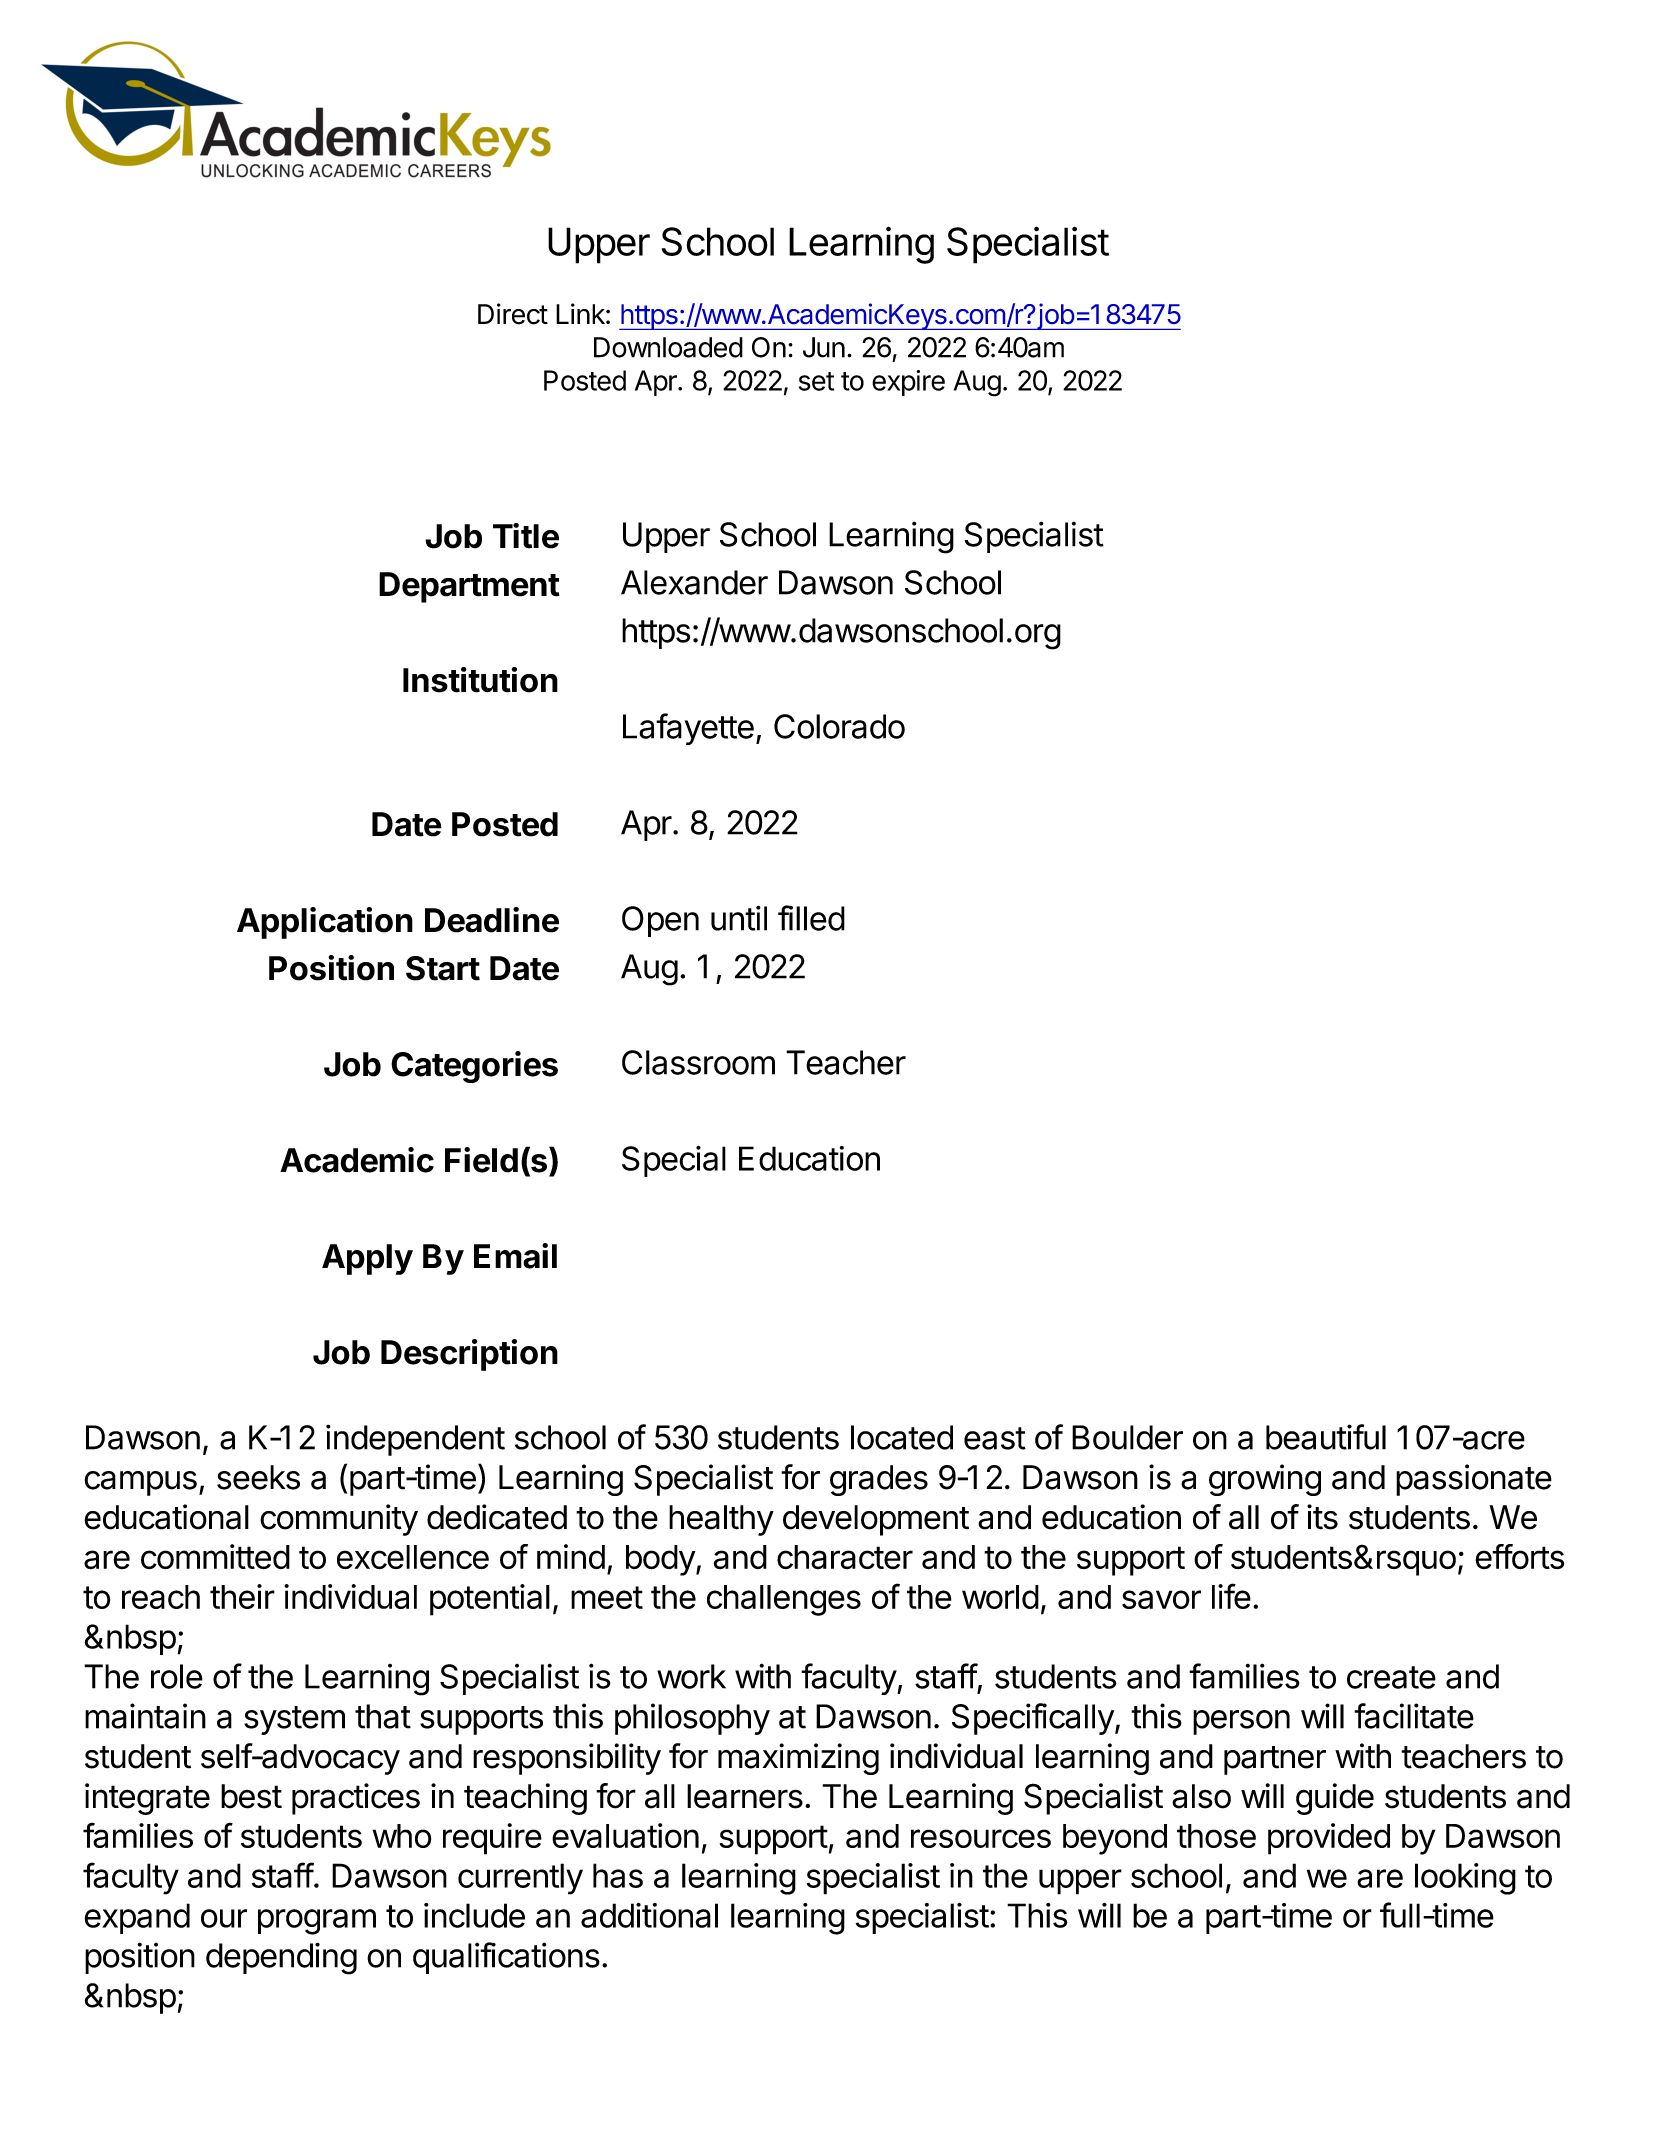 This screenshot has height=2154, width=1664. I want to click on Classroom, so click(698, 1062).
